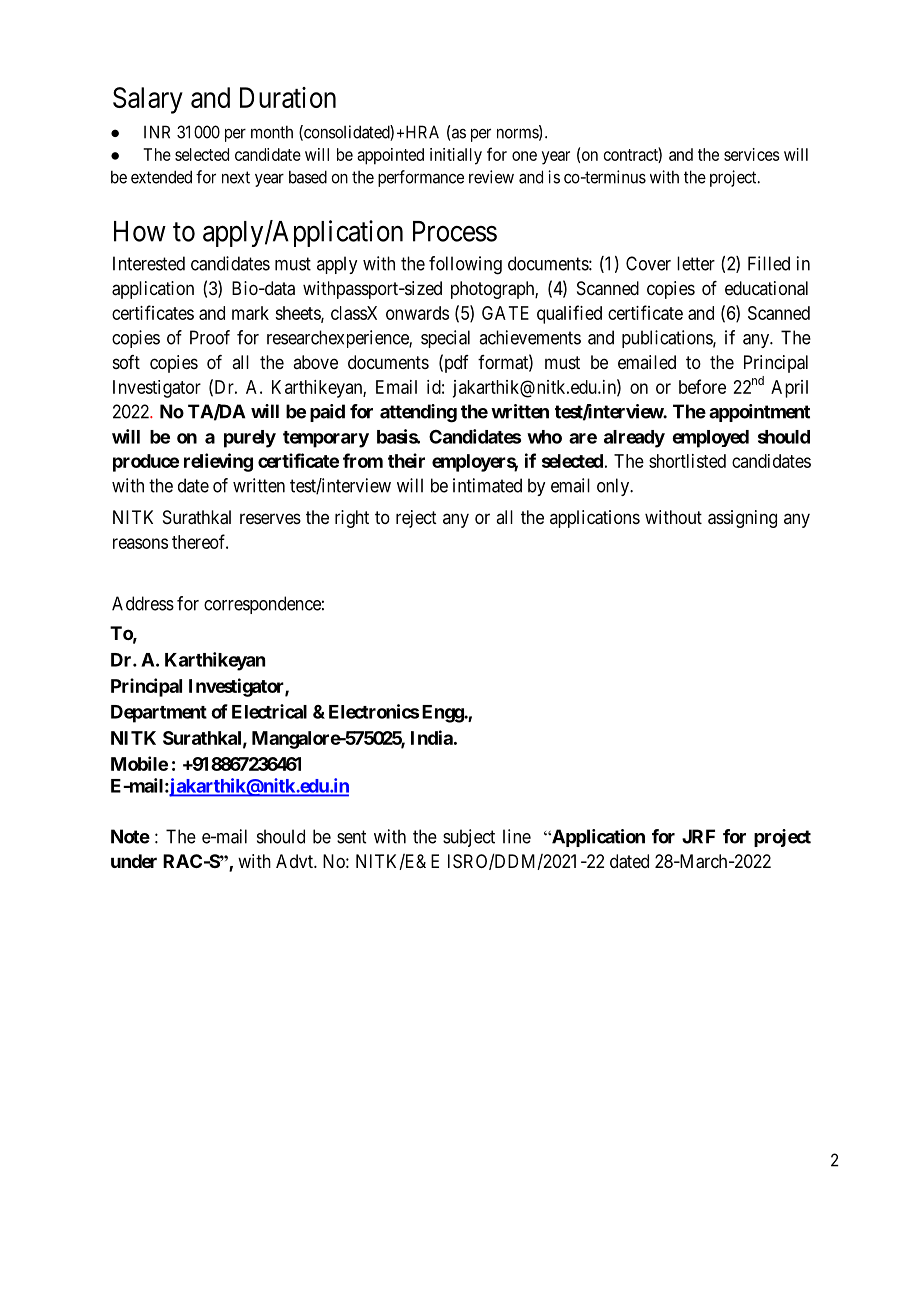 This document has width=924, height=1308. Describe the element at coordinates (752, 154) in the document. I see `services` at that location.
